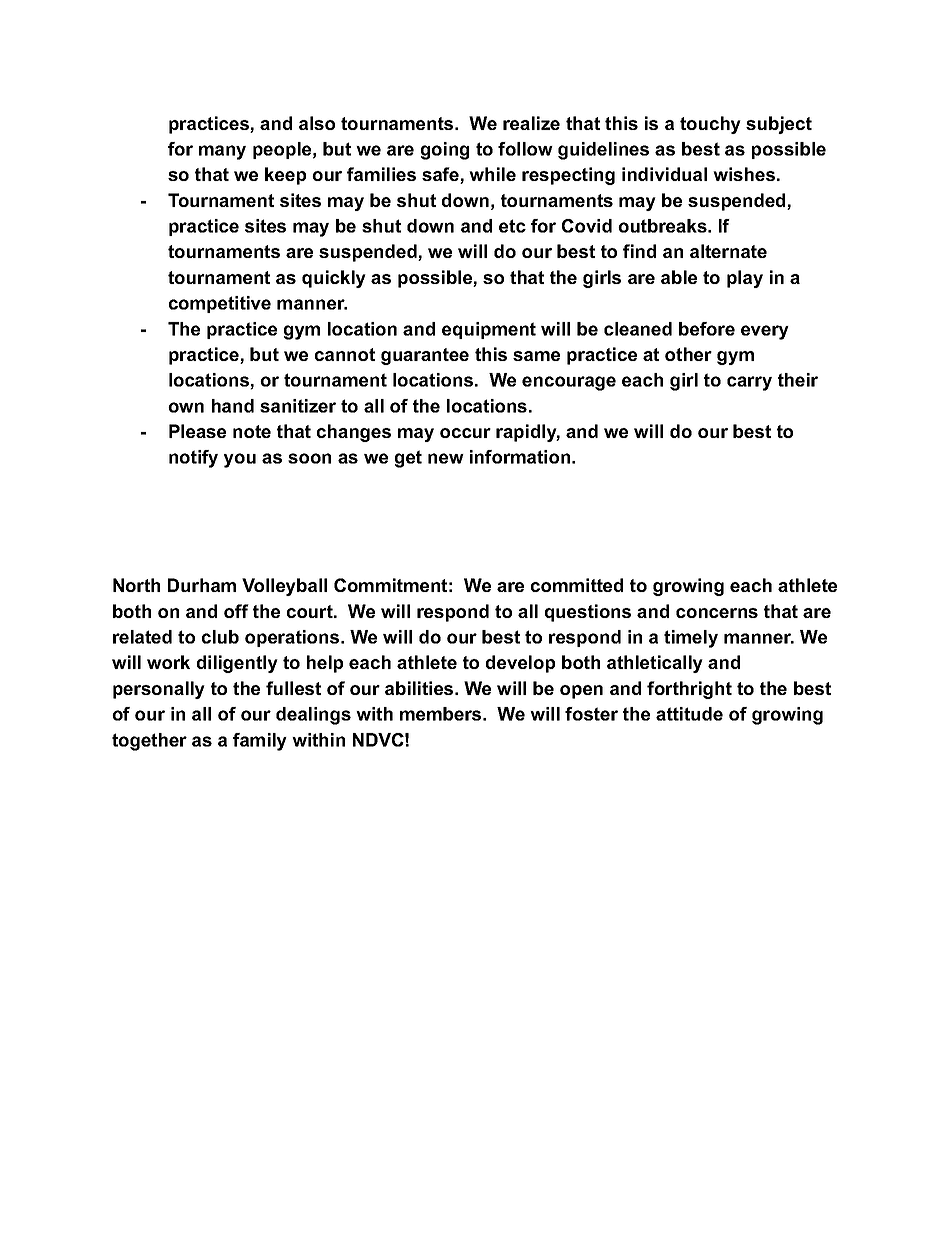  I want to click on attitude, so click(689, 714).
